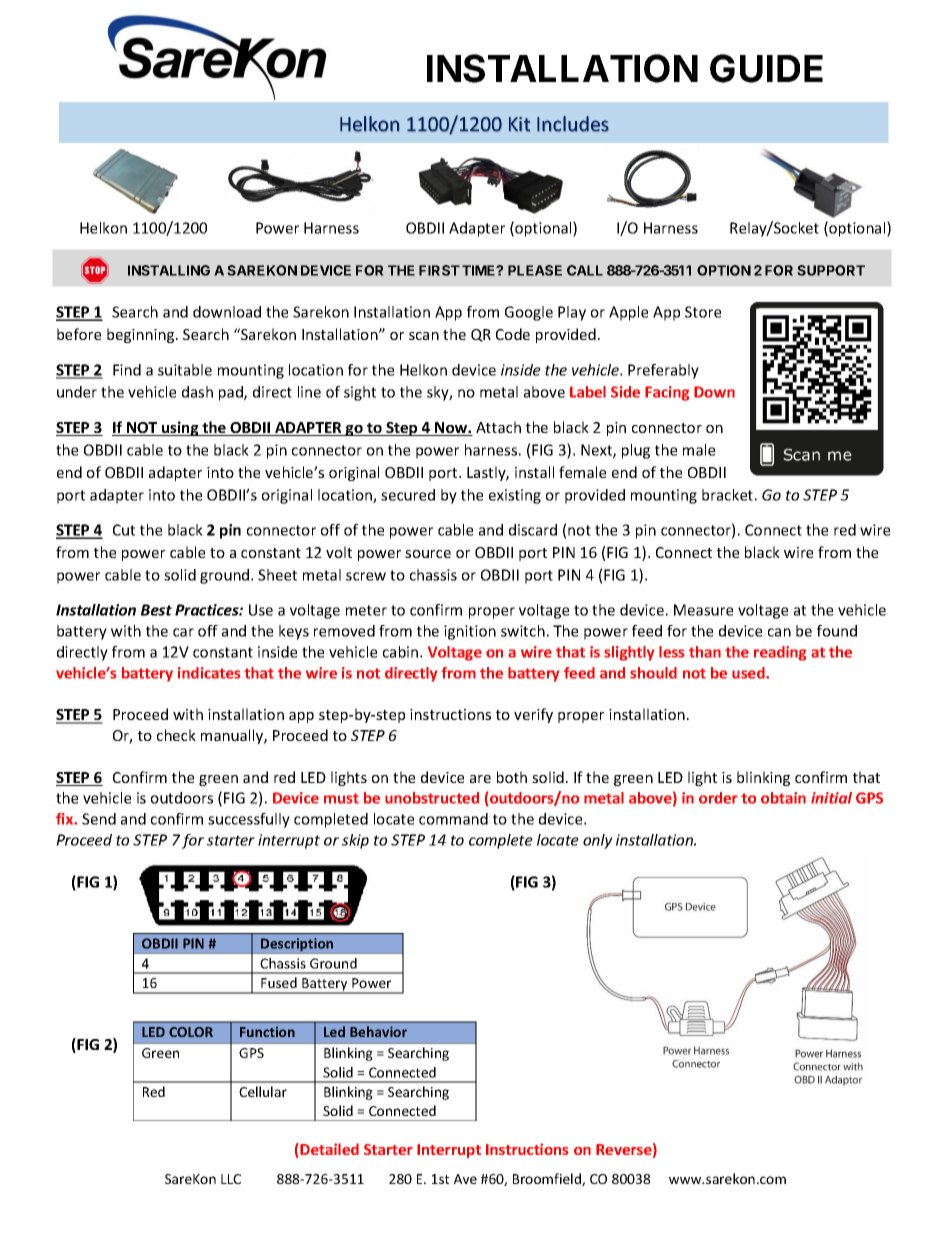 This page has height=1233, width=952. What do you see at coordinates (470, 632) in the page?
I see `ignition` at bounding box center [470, 632].
